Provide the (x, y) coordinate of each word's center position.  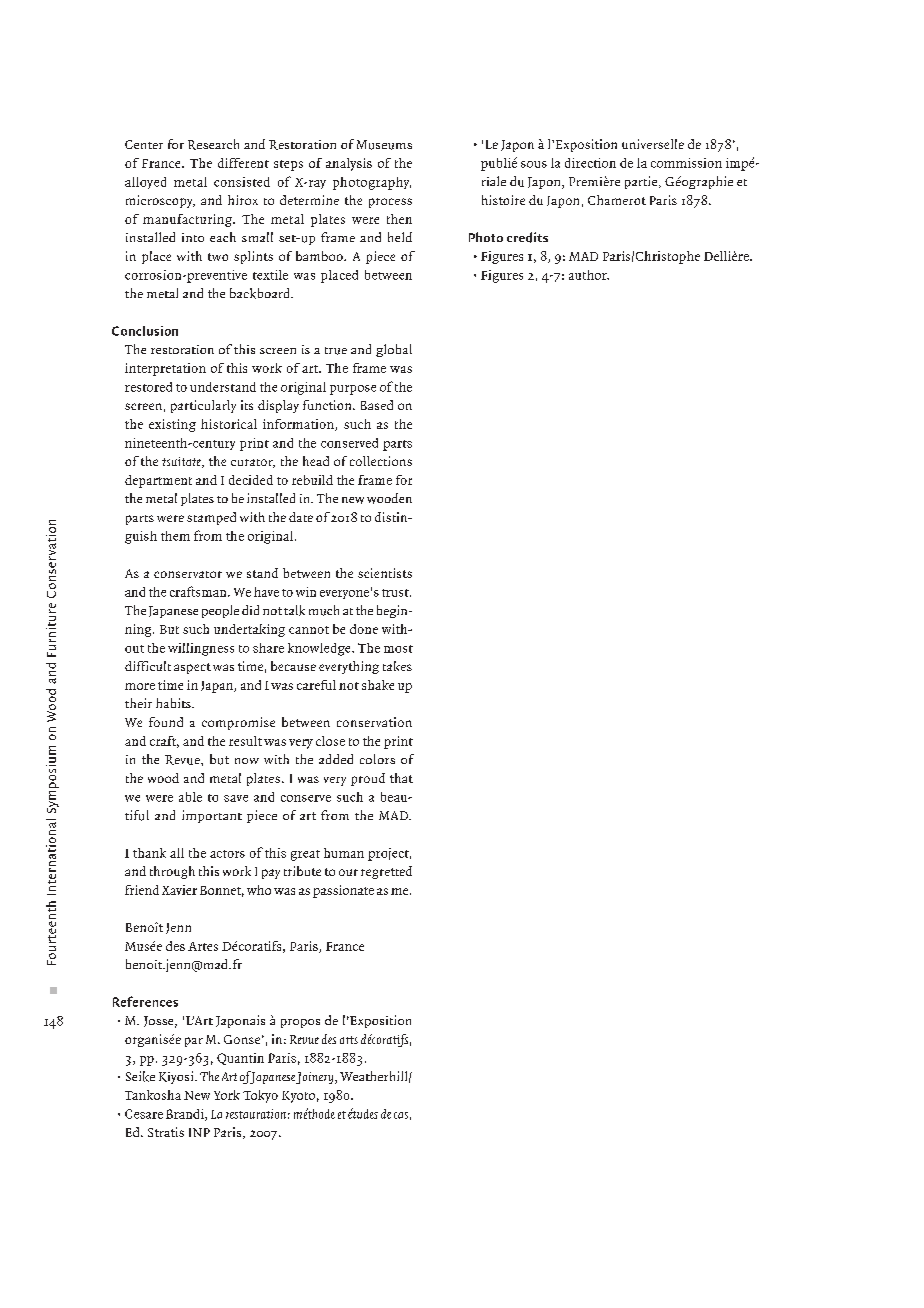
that (401, 778)
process (390, 203)
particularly (203, 406)
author (589, 275)
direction (590, 163)
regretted (386, 872)
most (398, 649)
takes (397, 666)
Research (213, 144)
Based (377, 405)
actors (227, 854)
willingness (201, 649)
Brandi (186, 1115)
